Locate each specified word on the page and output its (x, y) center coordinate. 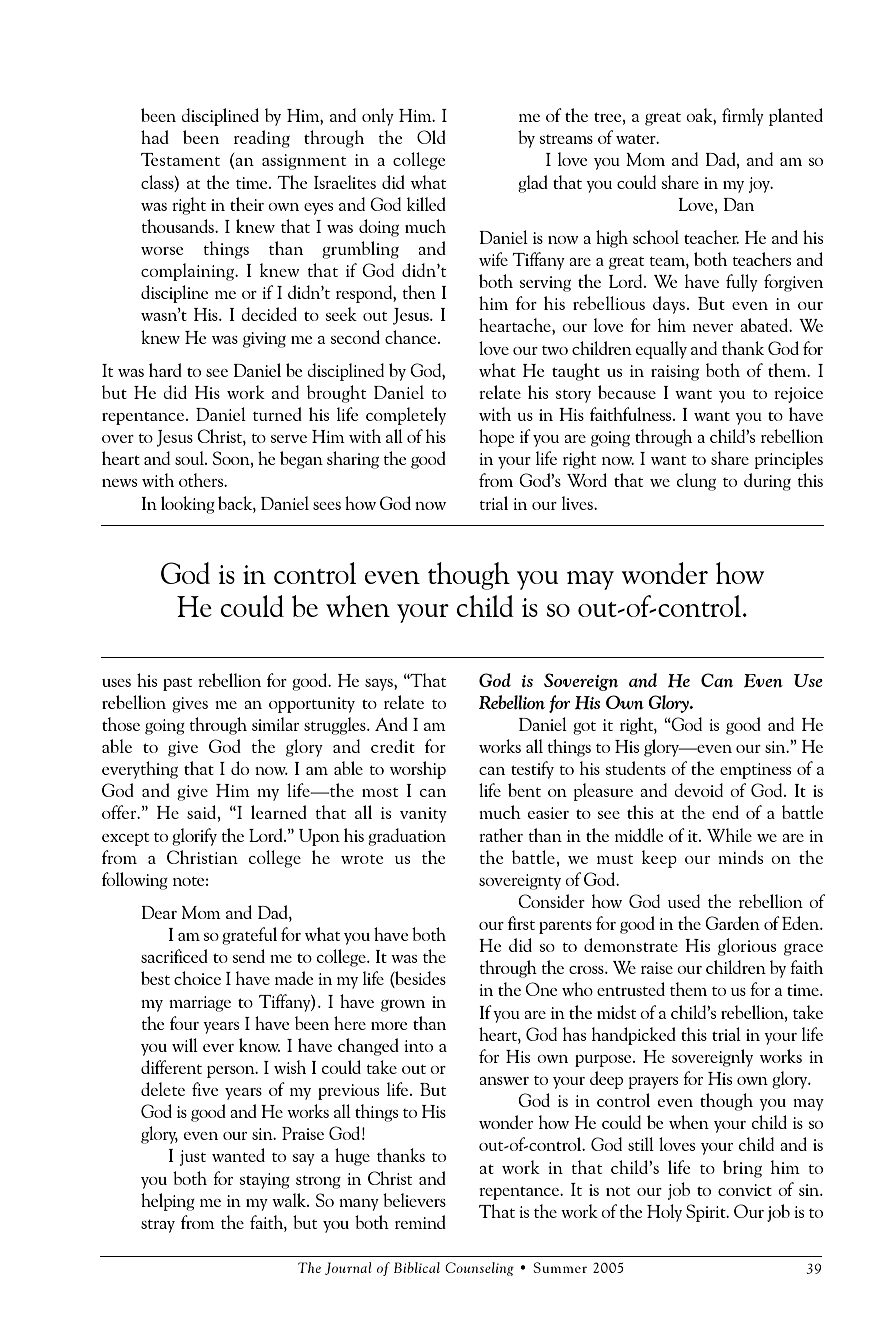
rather (501, 835)
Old (431, 137)
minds (740, 857)
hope (496, 438)
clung (696, 482)
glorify (194, 837)
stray (158, 1226)
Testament (180, 159)
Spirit (707, 1213)
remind (420, 1222)
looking (188, 505)
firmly (743, 117)
